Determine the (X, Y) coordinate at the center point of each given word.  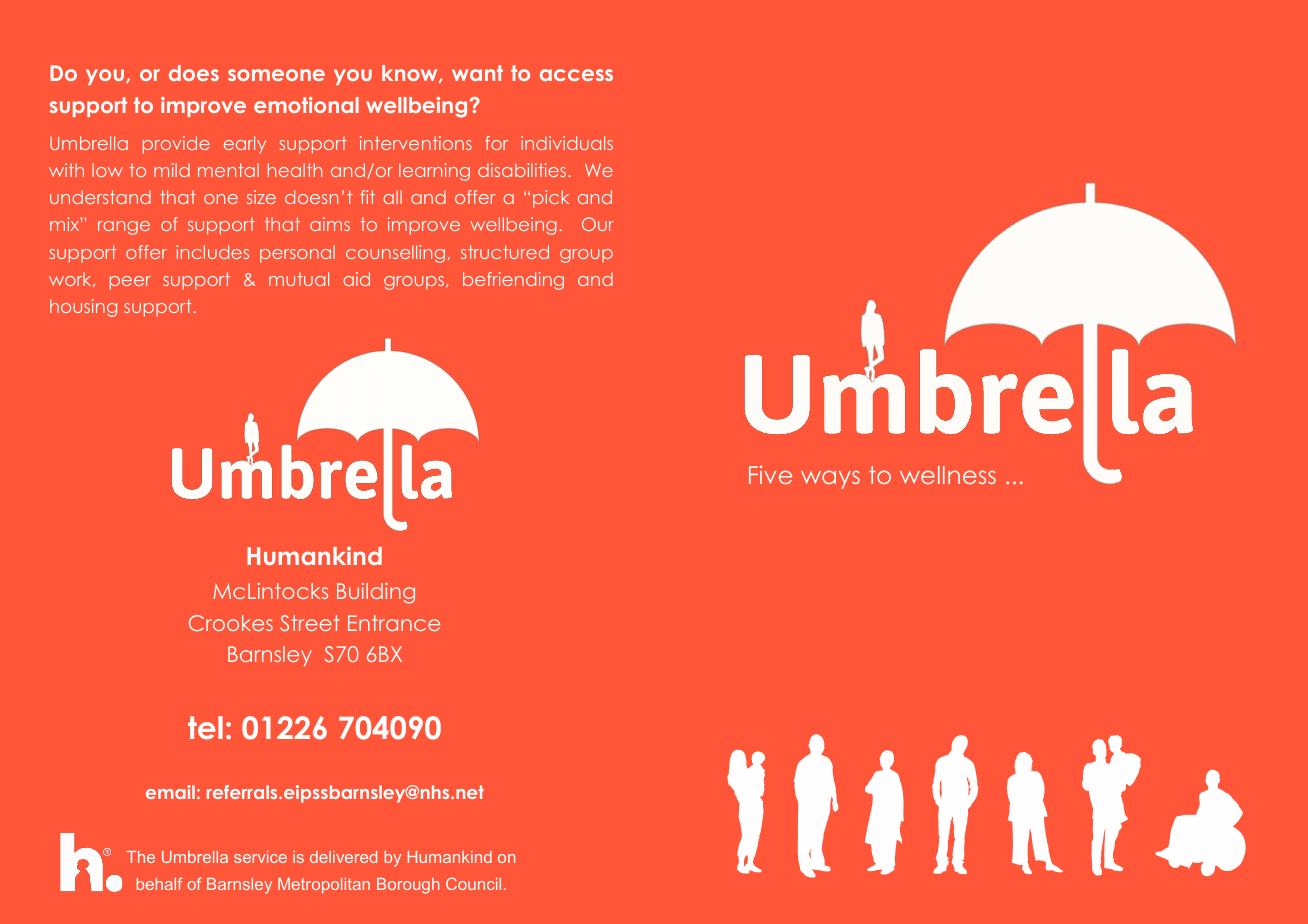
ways (830, 479)
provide (176, 145)
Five (770, 474)
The (141, 857)
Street (309, 623)
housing (83, 308)
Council (473, 883)
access (576, 75)
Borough (408, 886)
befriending (513, 281)
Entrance (394, 623)
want (477, 73)
